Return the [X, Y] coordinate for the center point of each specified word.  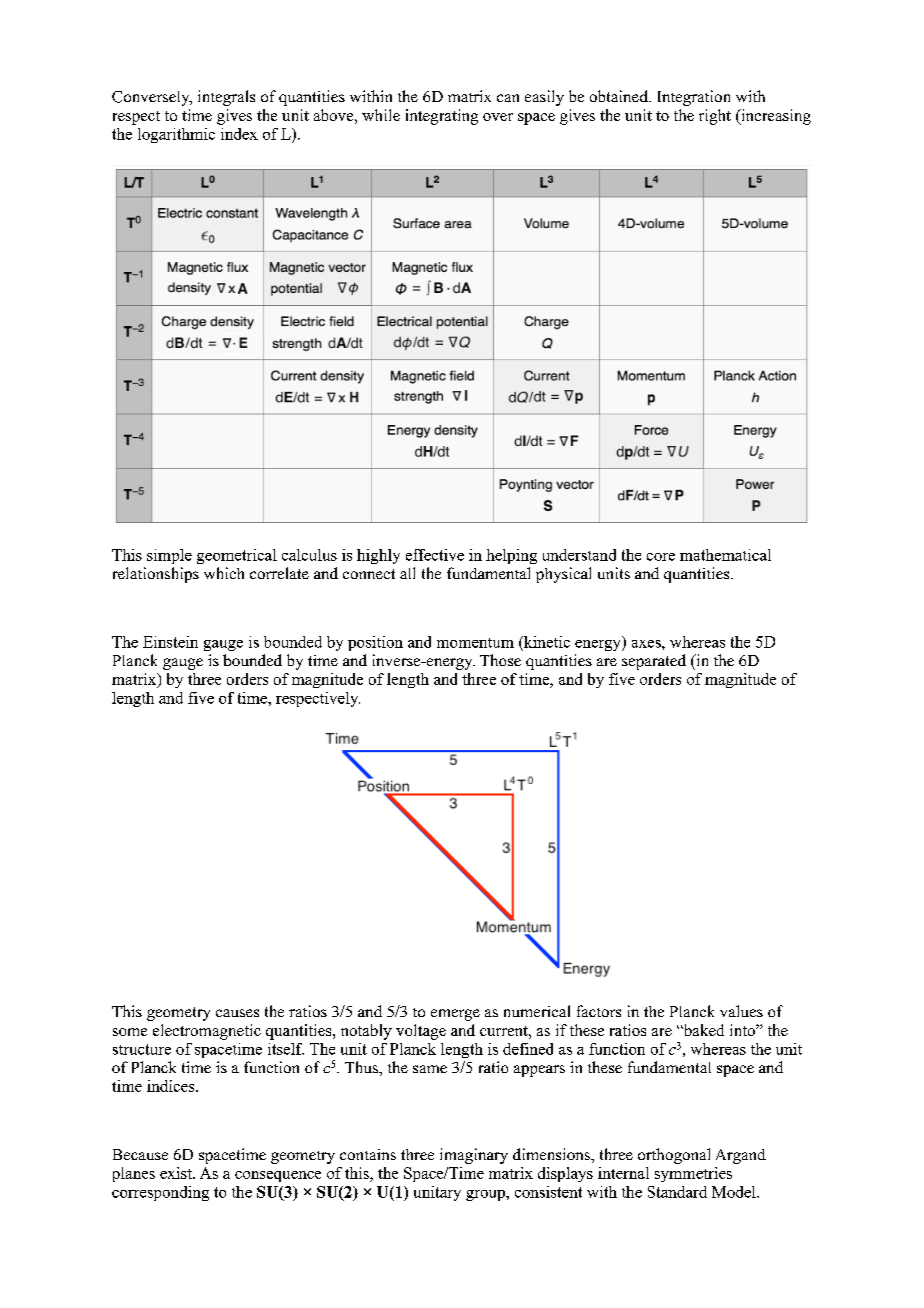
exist [177, 1173]
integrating [442, 117]
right [715, 117]
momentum [475, 643]
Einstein [170, 642]
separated [654, 662]
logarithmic [176, 135]
